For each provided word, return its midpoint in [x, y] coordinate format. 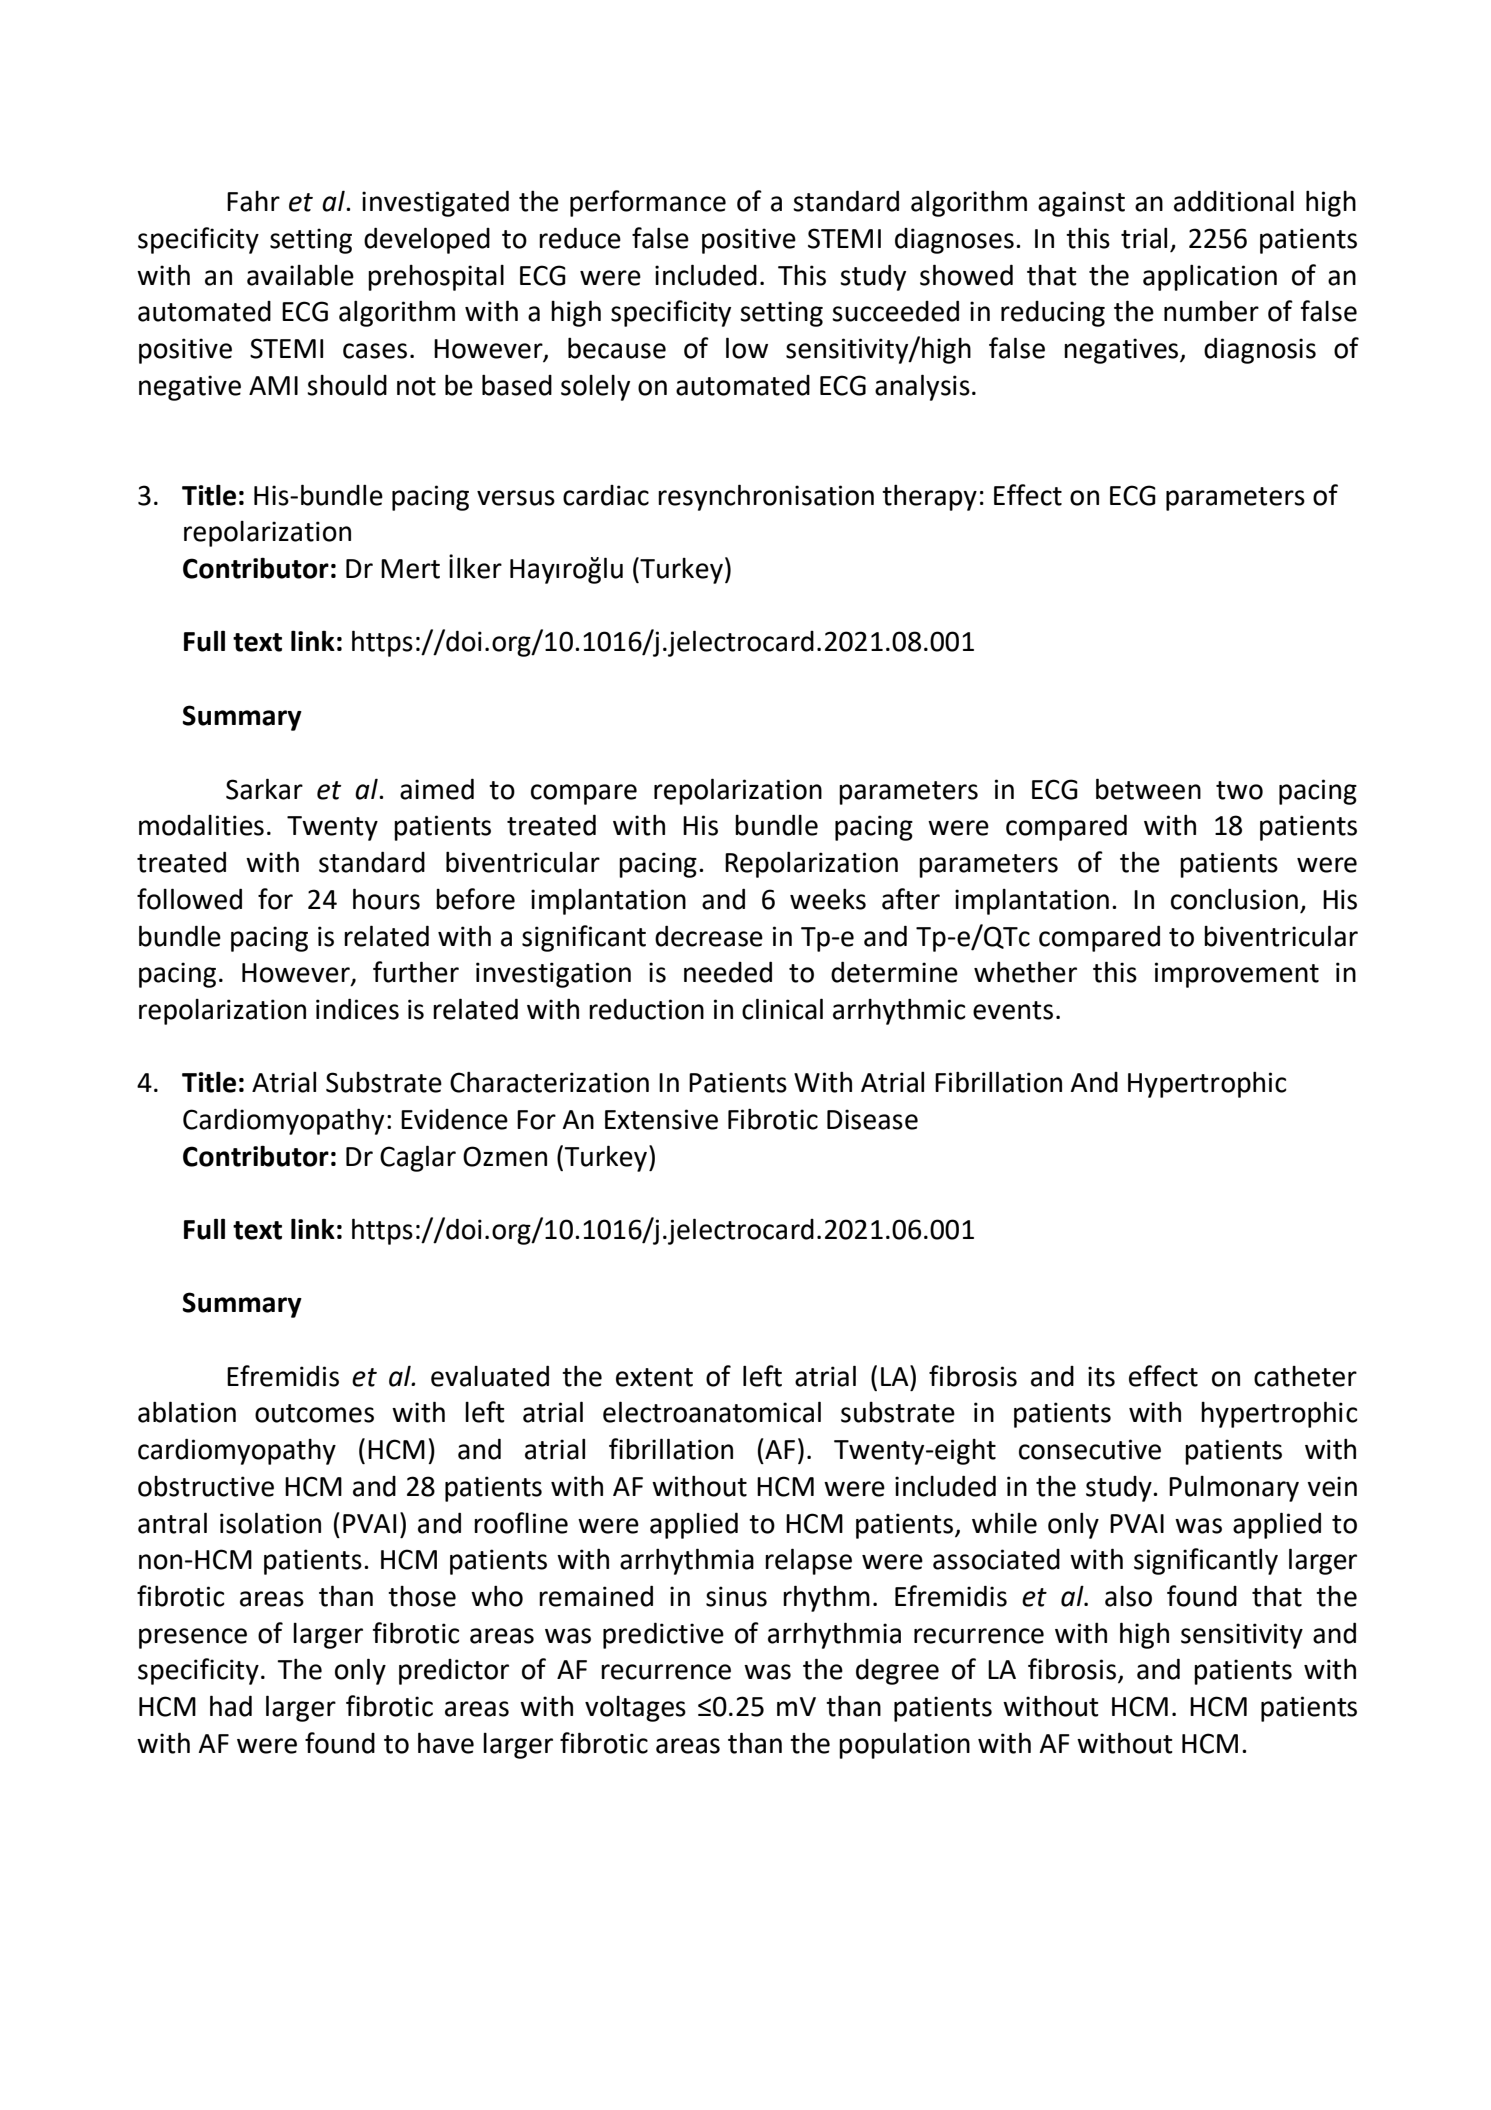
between [1148, 789]
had [231, 1706]
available [300, 275]
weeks [828, 899]
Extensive [661, 1119]
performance [648, 203]
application [1210, 277]
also [1128, 1596]
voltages [635, 1709]
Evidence [454, 1119]
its [1101, 1376]
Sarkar [264, 789]
